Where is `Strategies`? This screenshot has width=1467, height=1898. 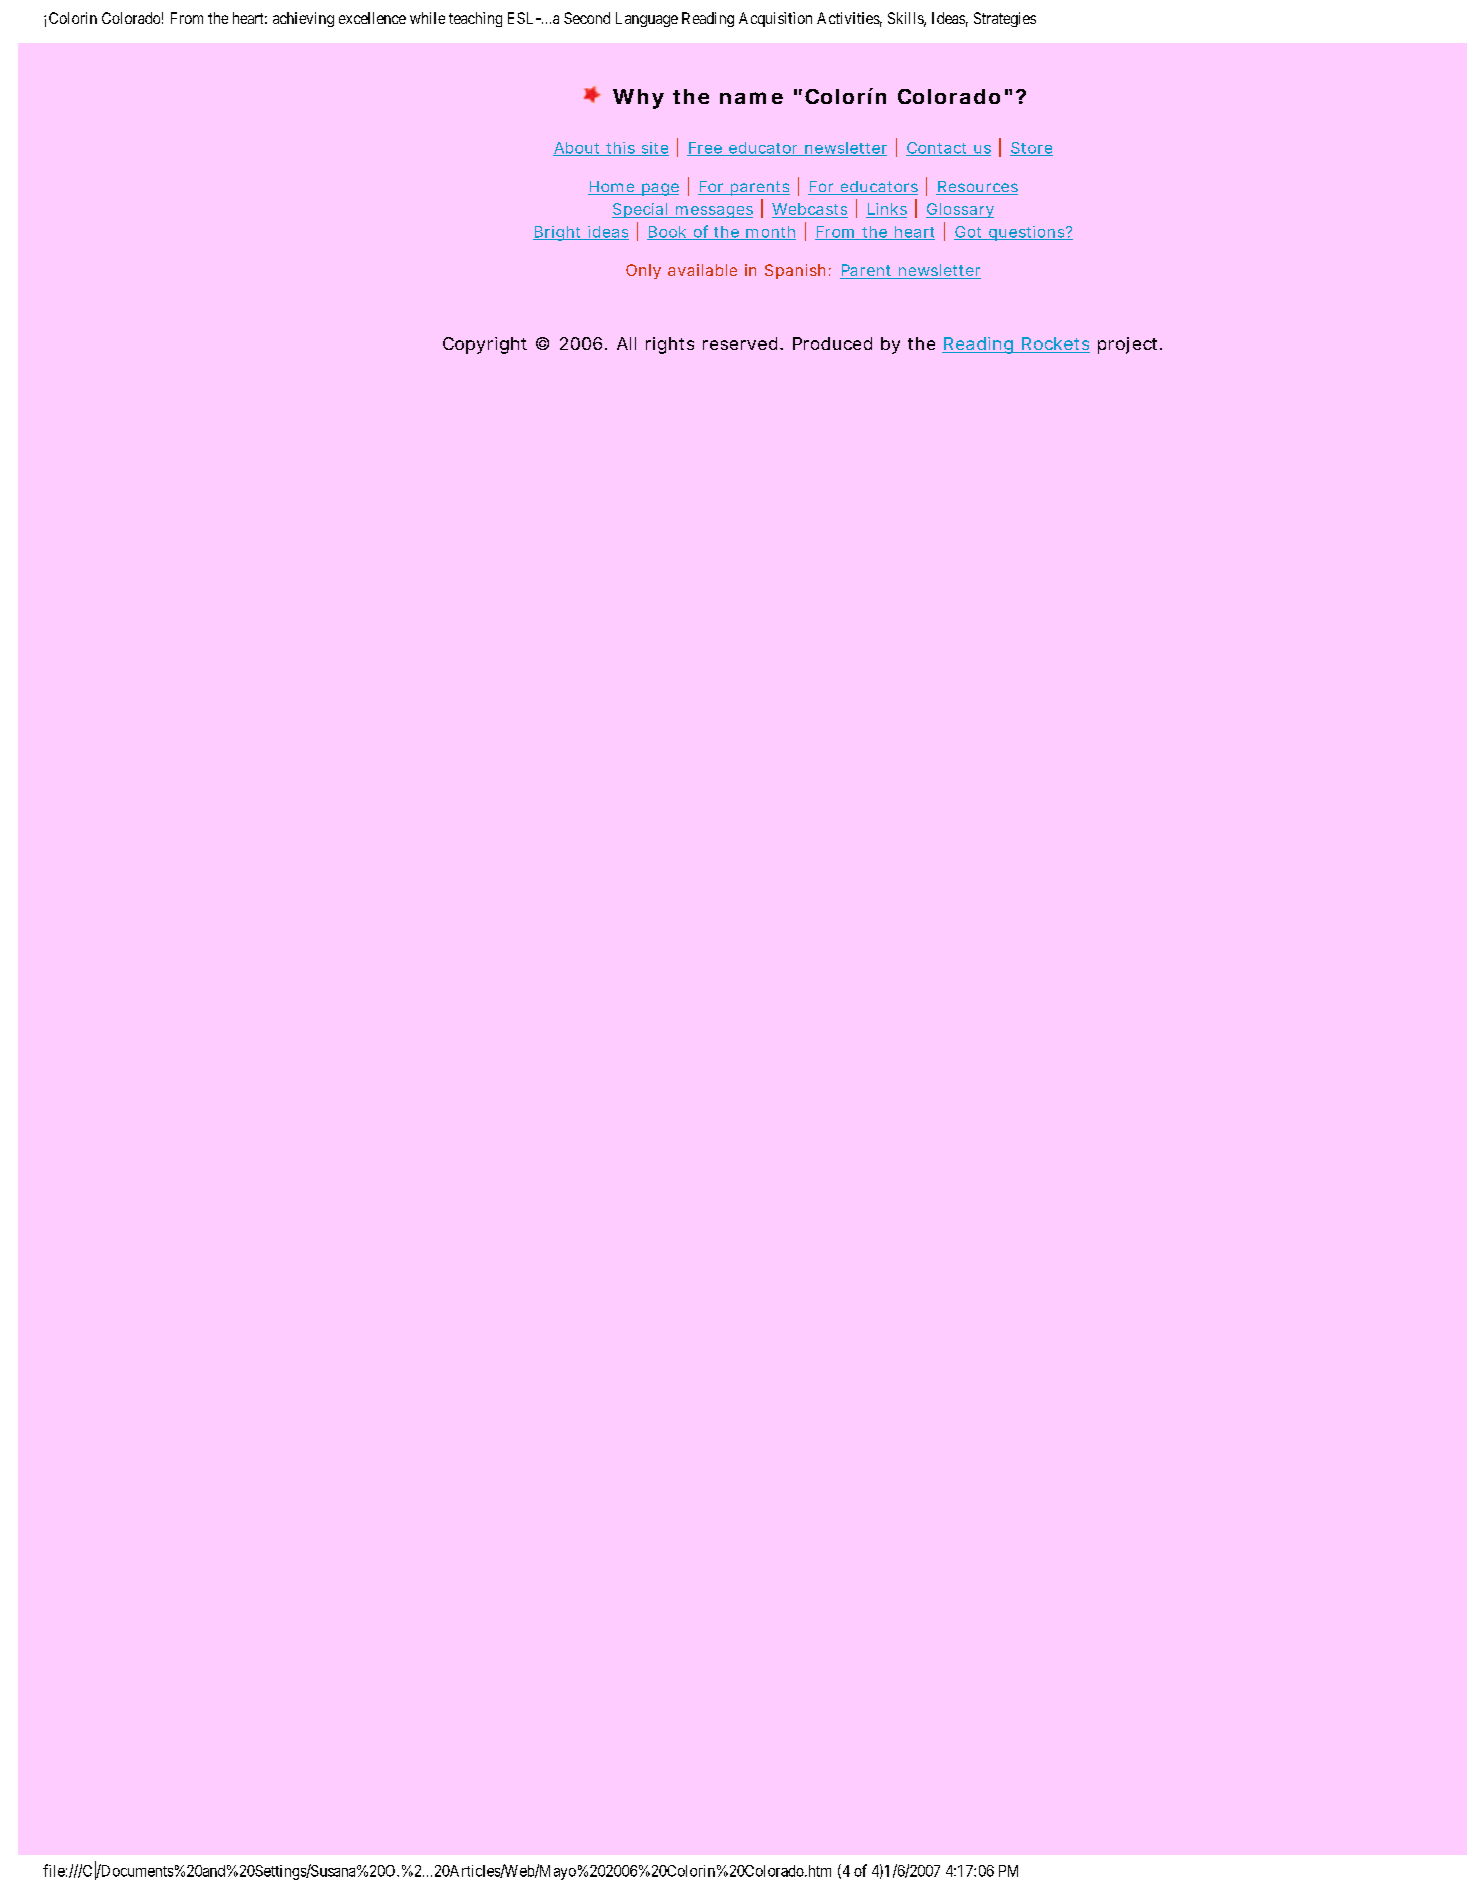
Strategies is located at coordinates (1005, 19).
